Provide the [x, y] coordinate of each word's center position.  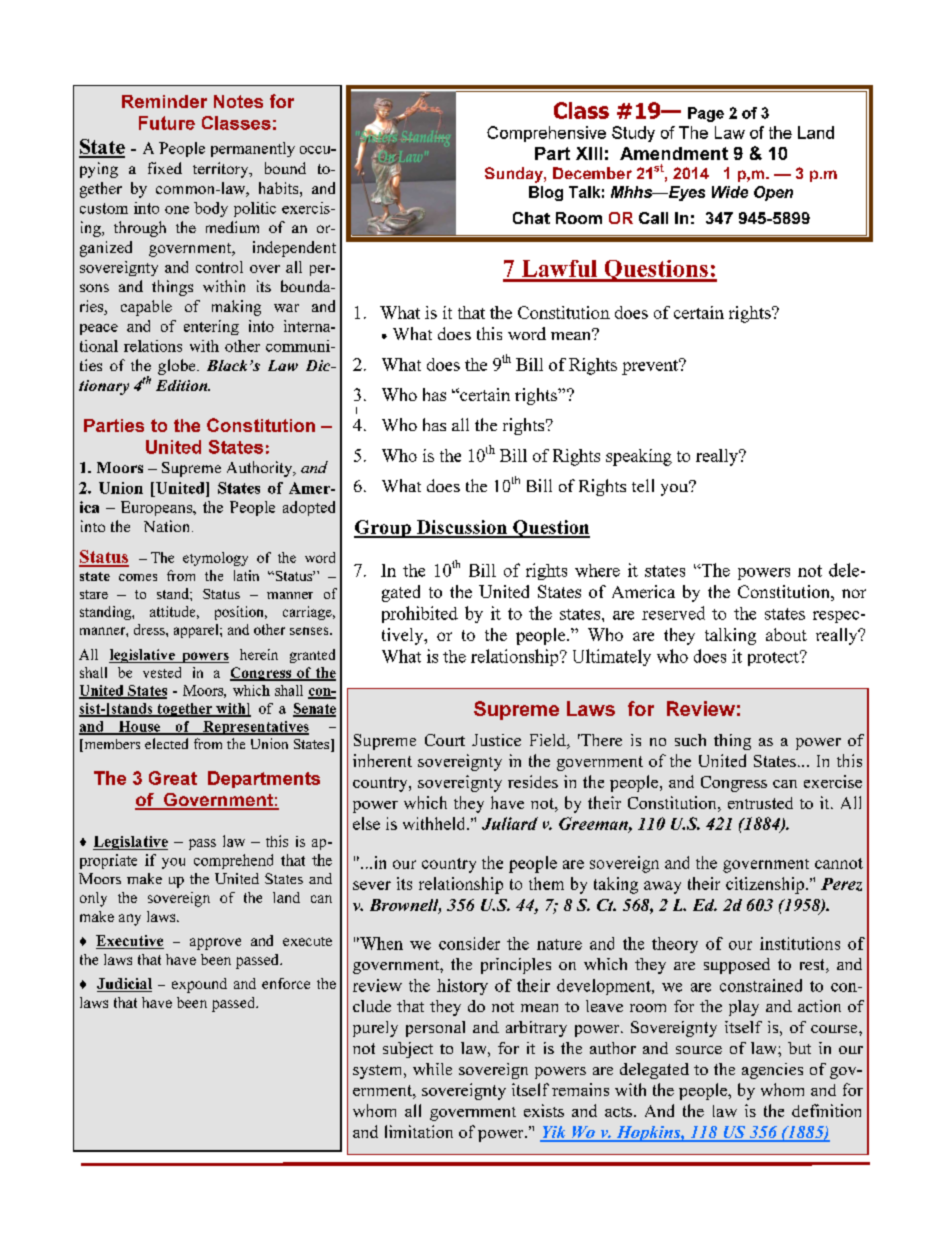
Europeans [158, 508]
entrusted [760, 803]
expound [199, 985]
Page [706, 114]
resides [533, 781]
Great [173, 778]
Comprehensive [546, 134]
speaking [639, 457]
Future [167, 123]
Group [383, 529]
